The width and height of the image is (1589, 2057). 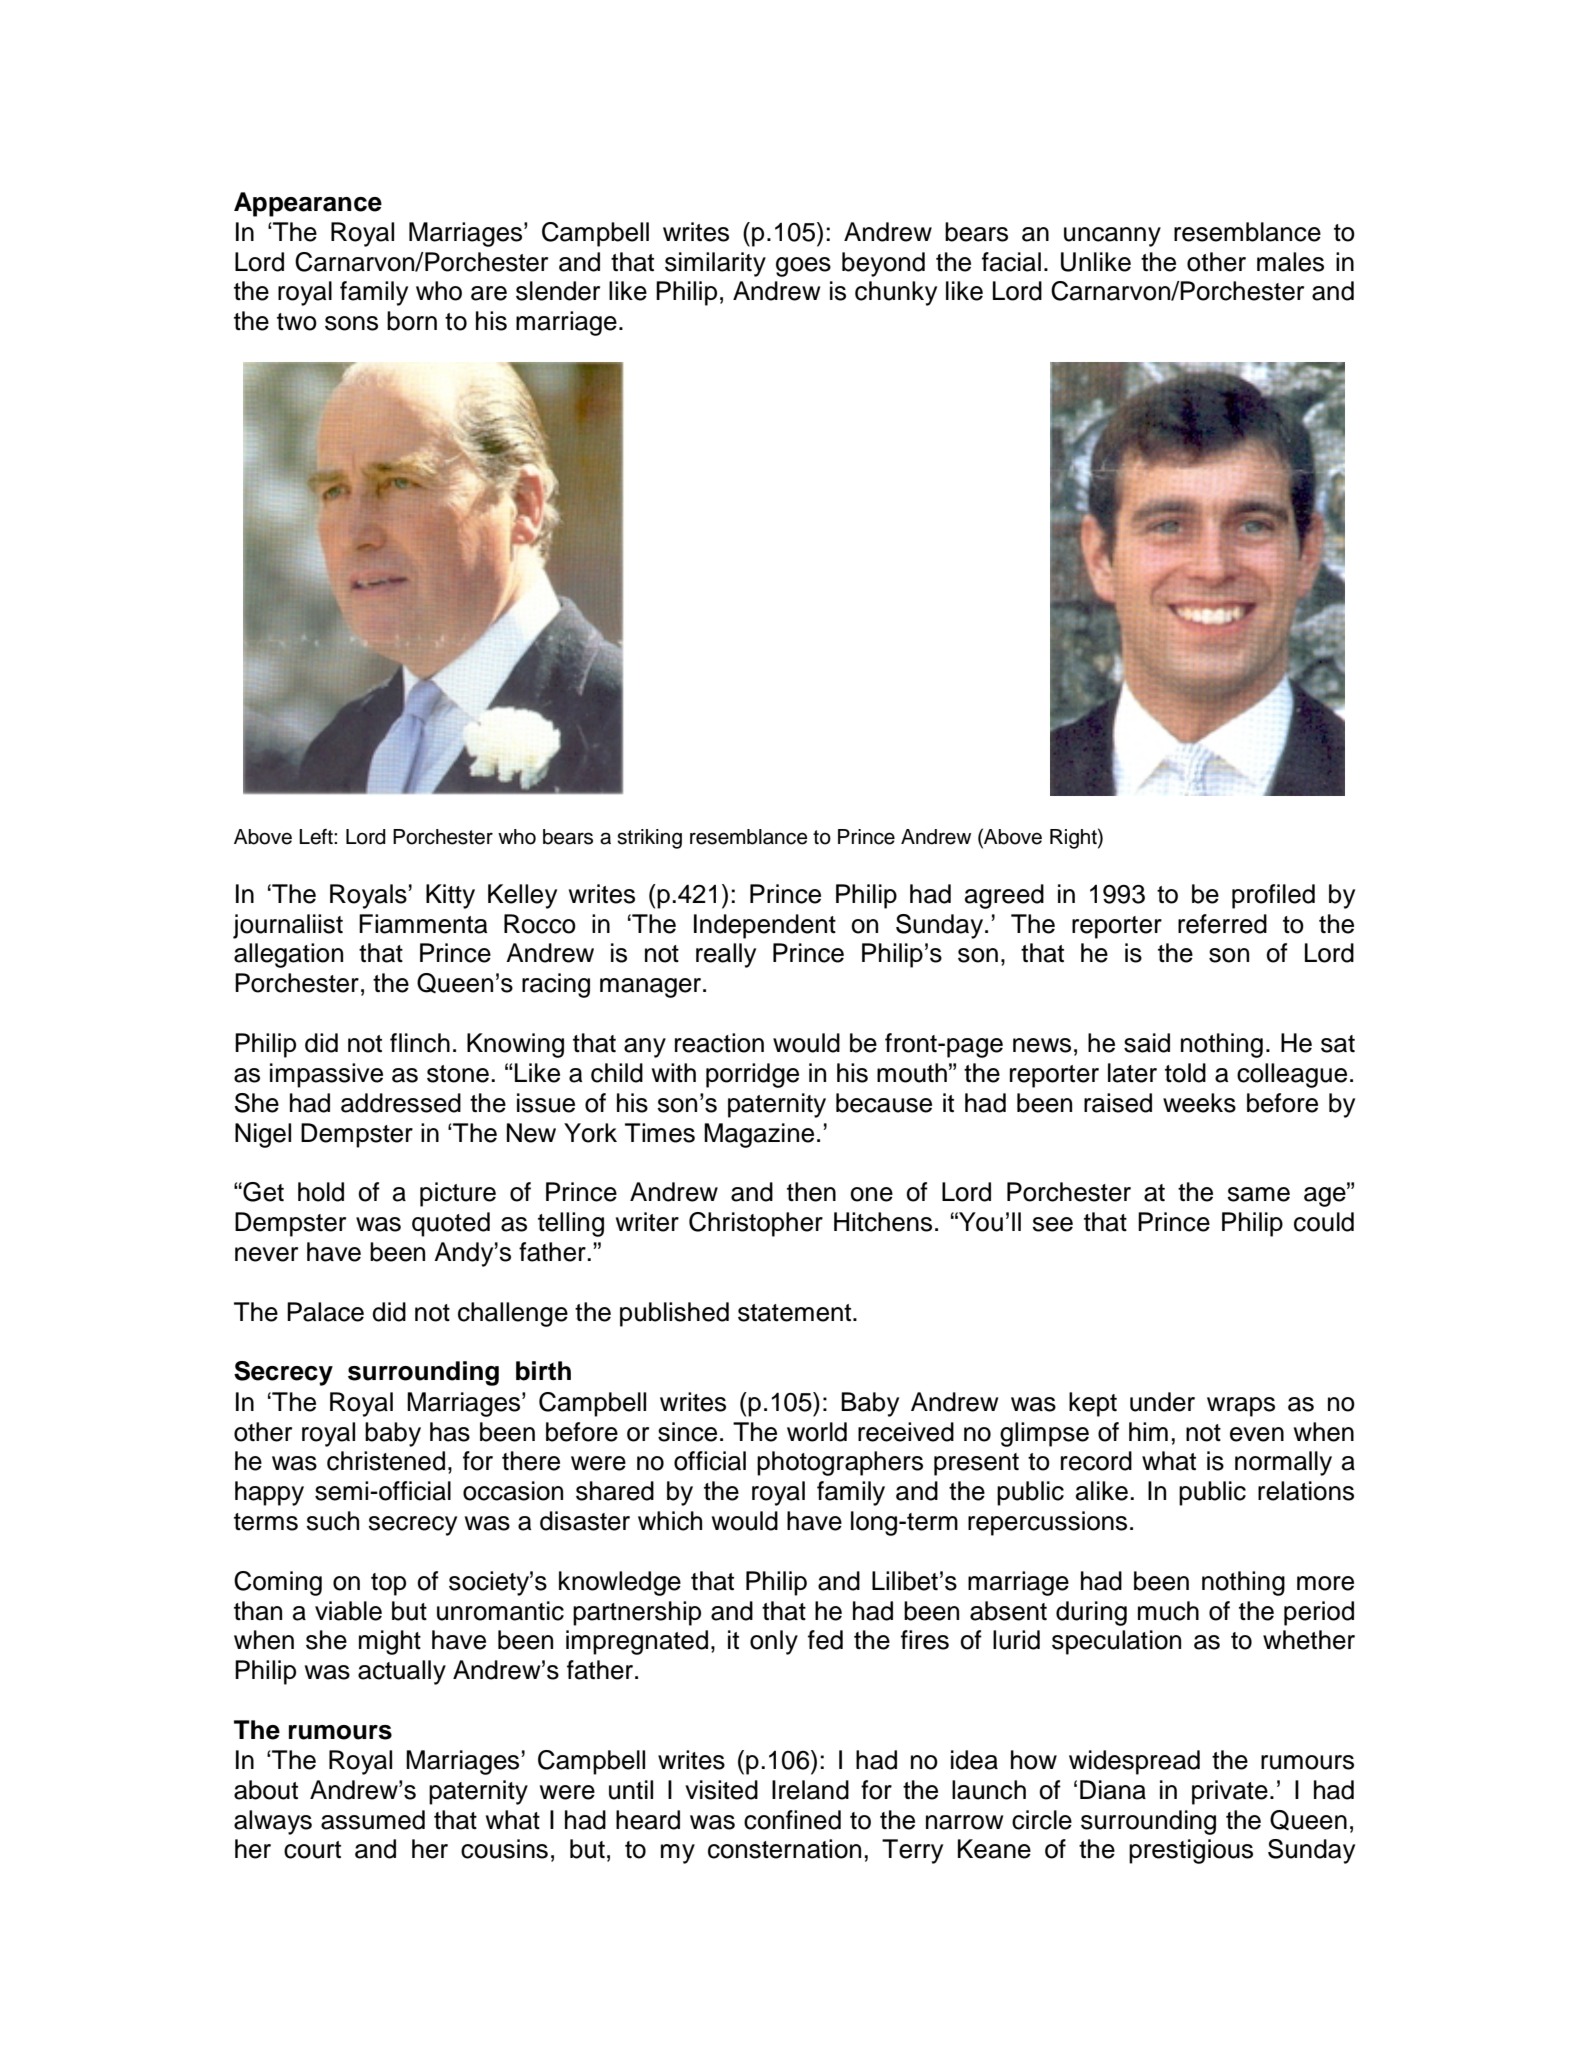 I want to click on striking, so click(x=649, y=839).
